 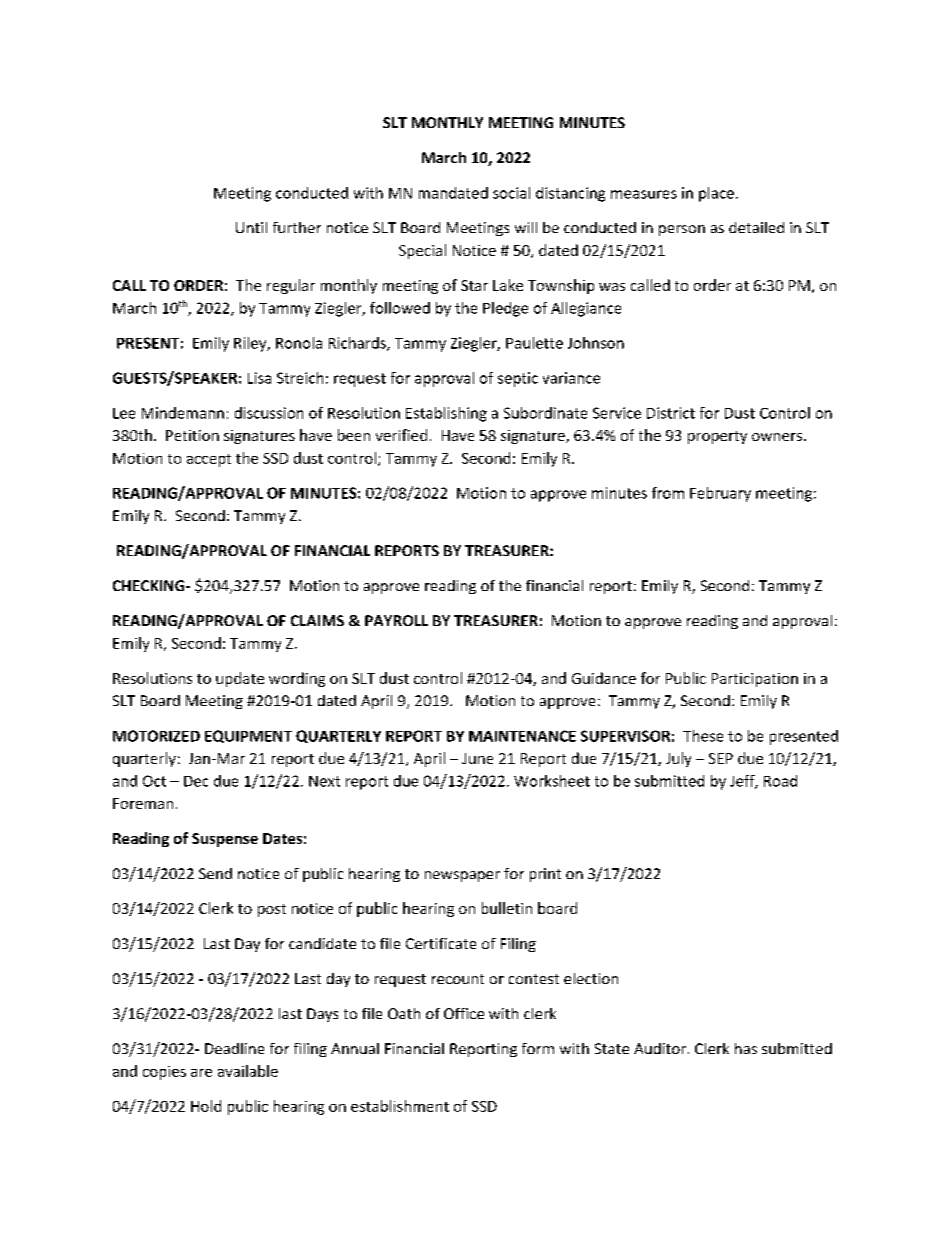 I want to click on Special, so click(x=422, y=251).
